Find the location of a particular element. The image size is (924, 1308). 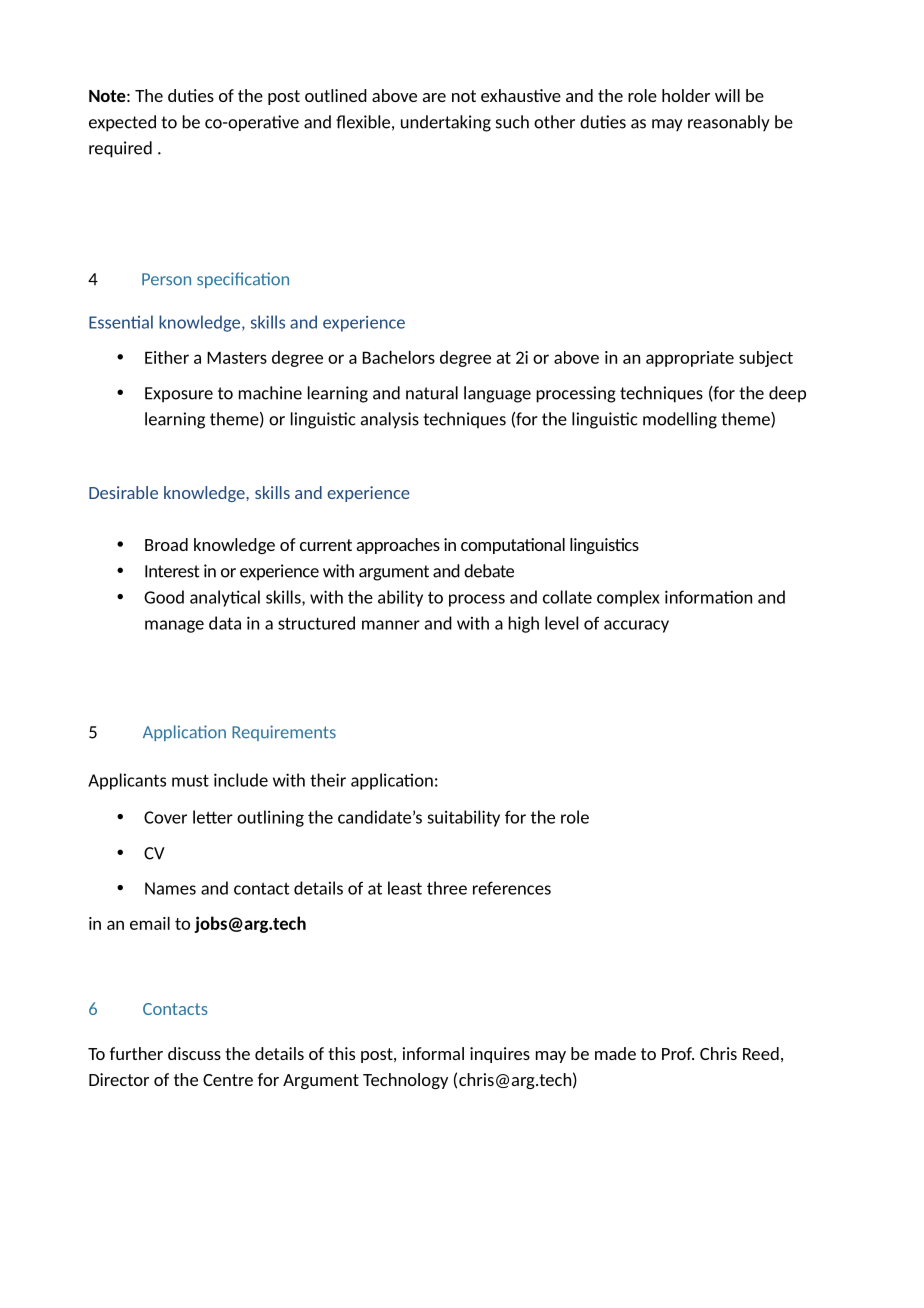

discuss is located at coordinates (194, 1053).
